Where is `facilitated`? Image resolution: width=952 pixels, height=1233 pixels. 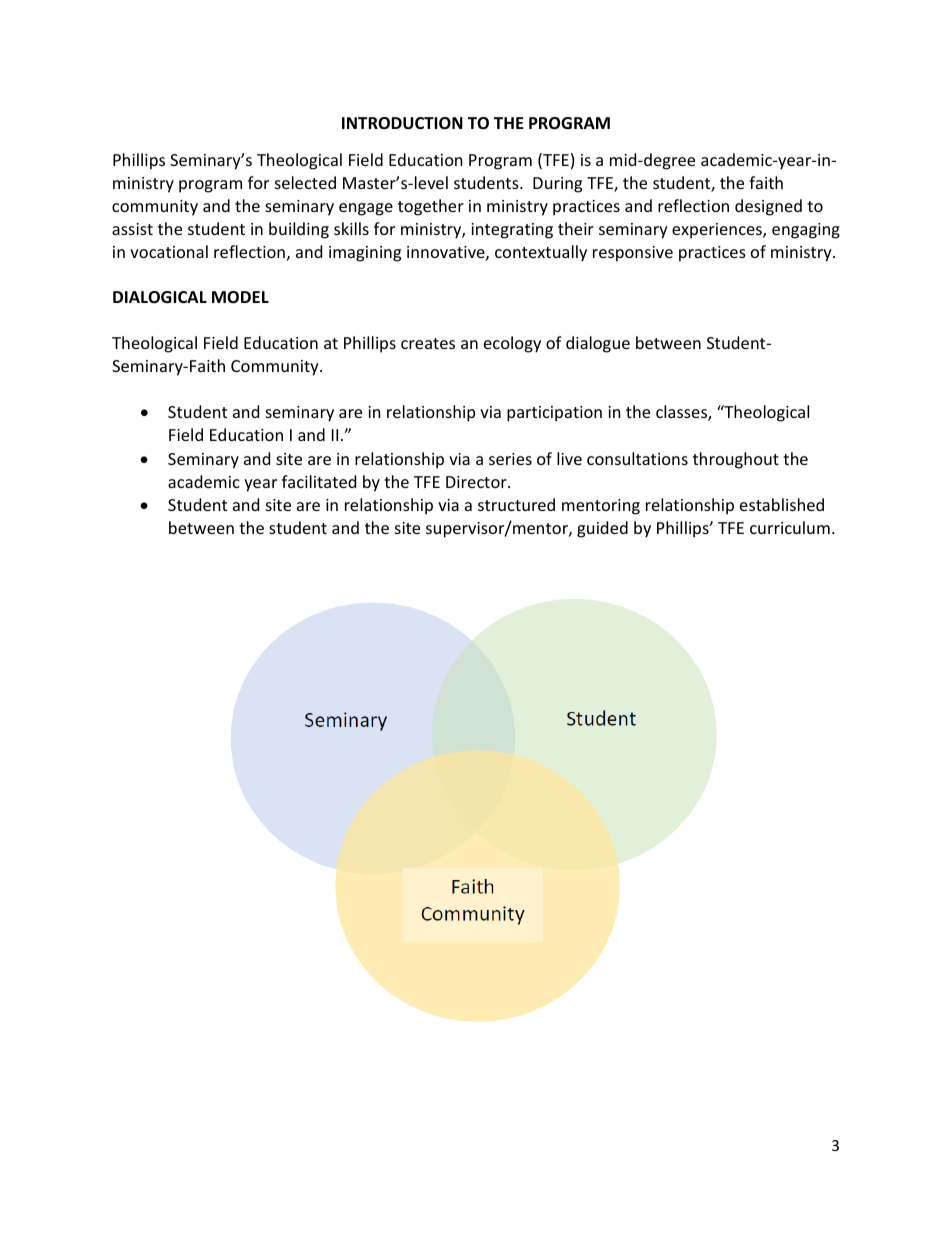 facilitated is located at coordinates (319, 481).
